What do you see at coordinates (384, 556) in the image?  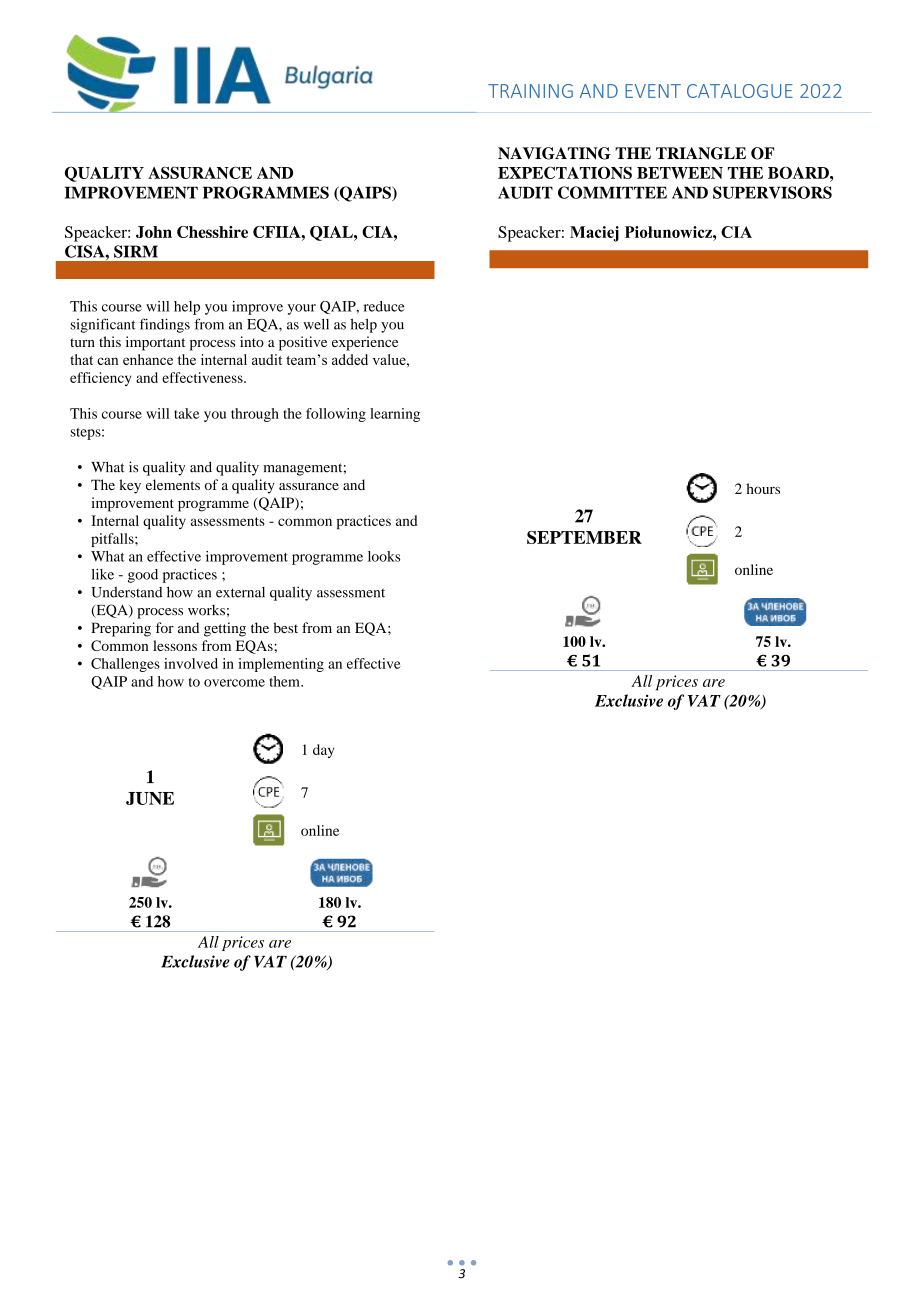 I see `looks` at bounding box center [384, 556].
